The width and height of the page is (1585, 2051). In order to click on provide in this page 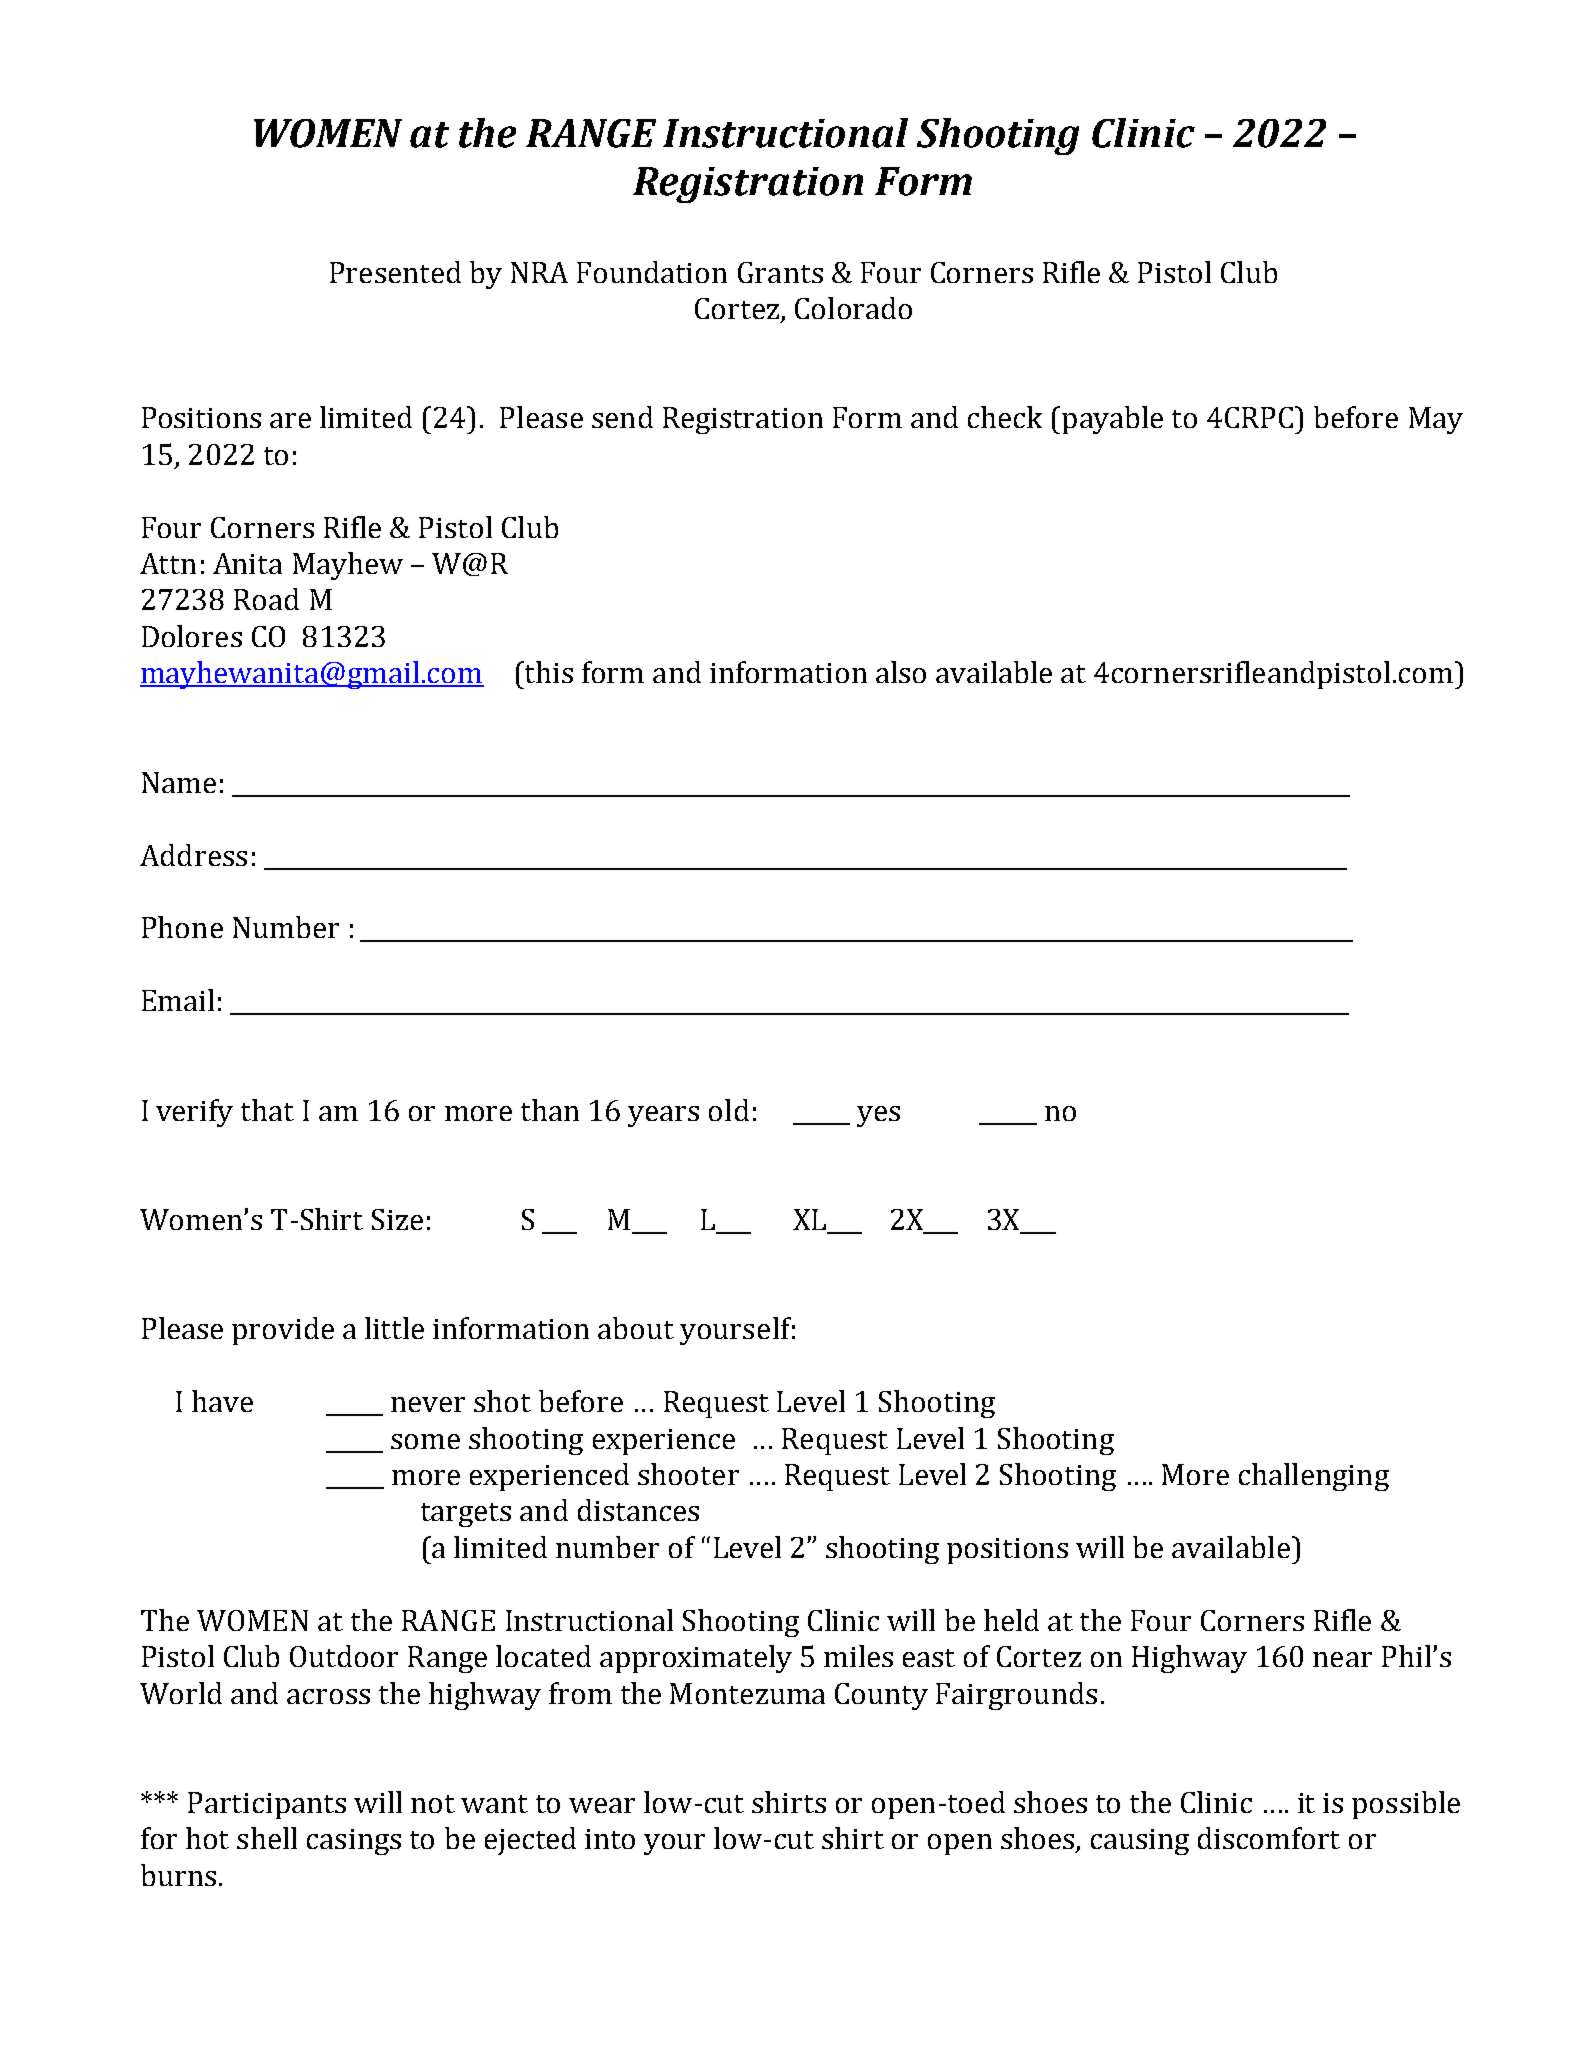, I will do `click(283, 1331)`.
